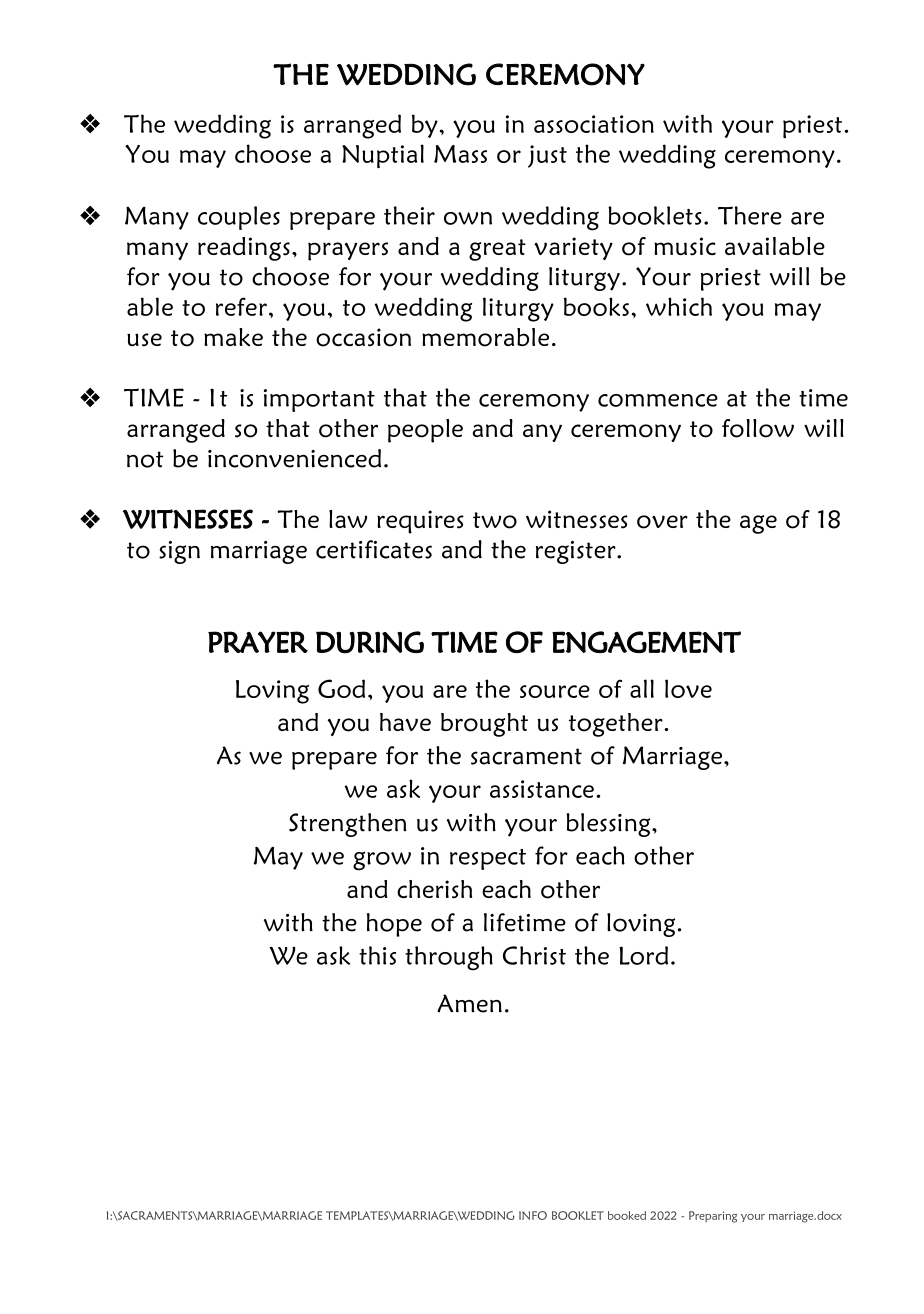 This screenshot has width=924, height=1314. Describe the element at coordinates (484, 725) in the screenshot. I see `brought` at that location.
